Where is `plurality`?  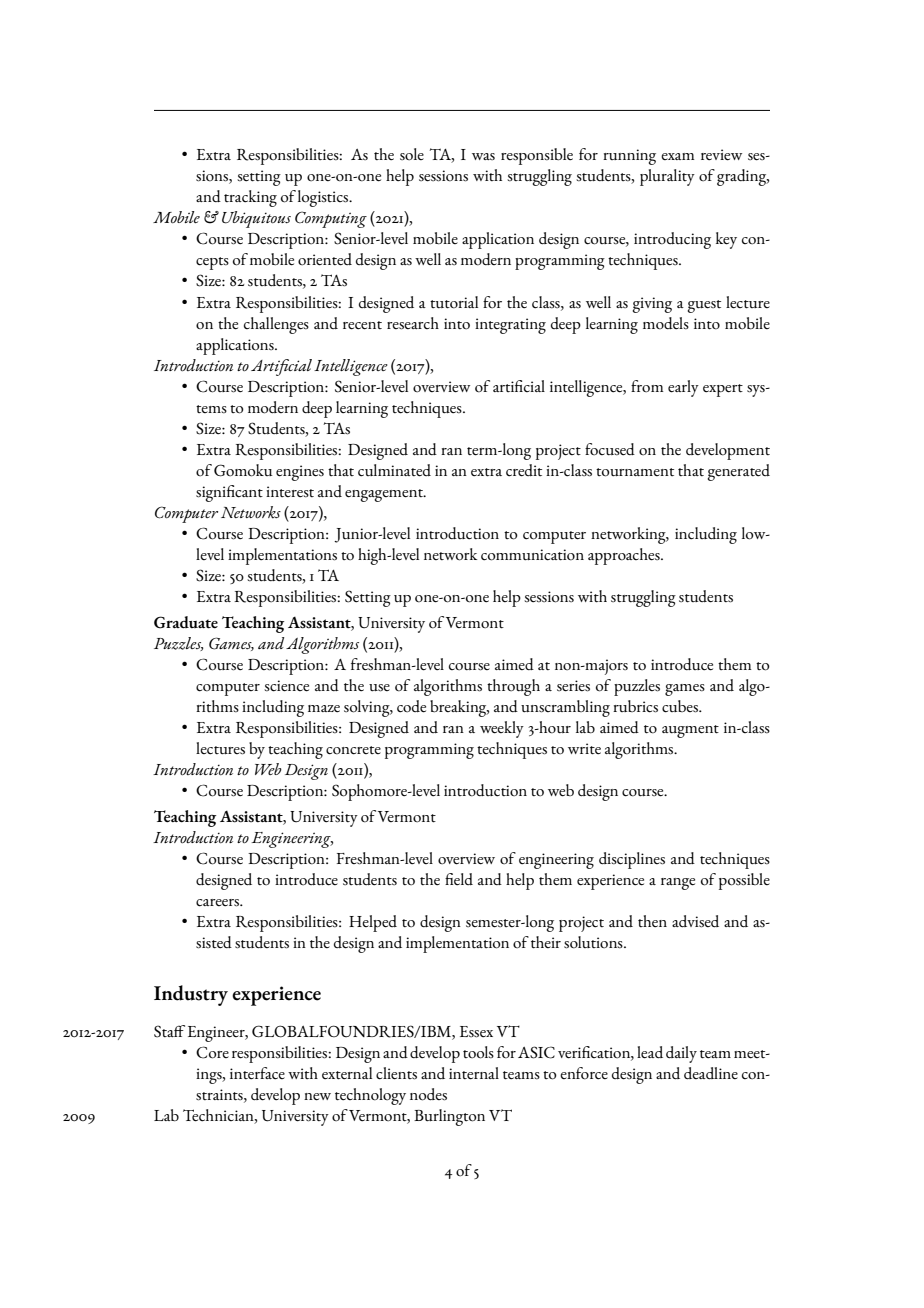 plurality is located at coordinates (667, 177).
